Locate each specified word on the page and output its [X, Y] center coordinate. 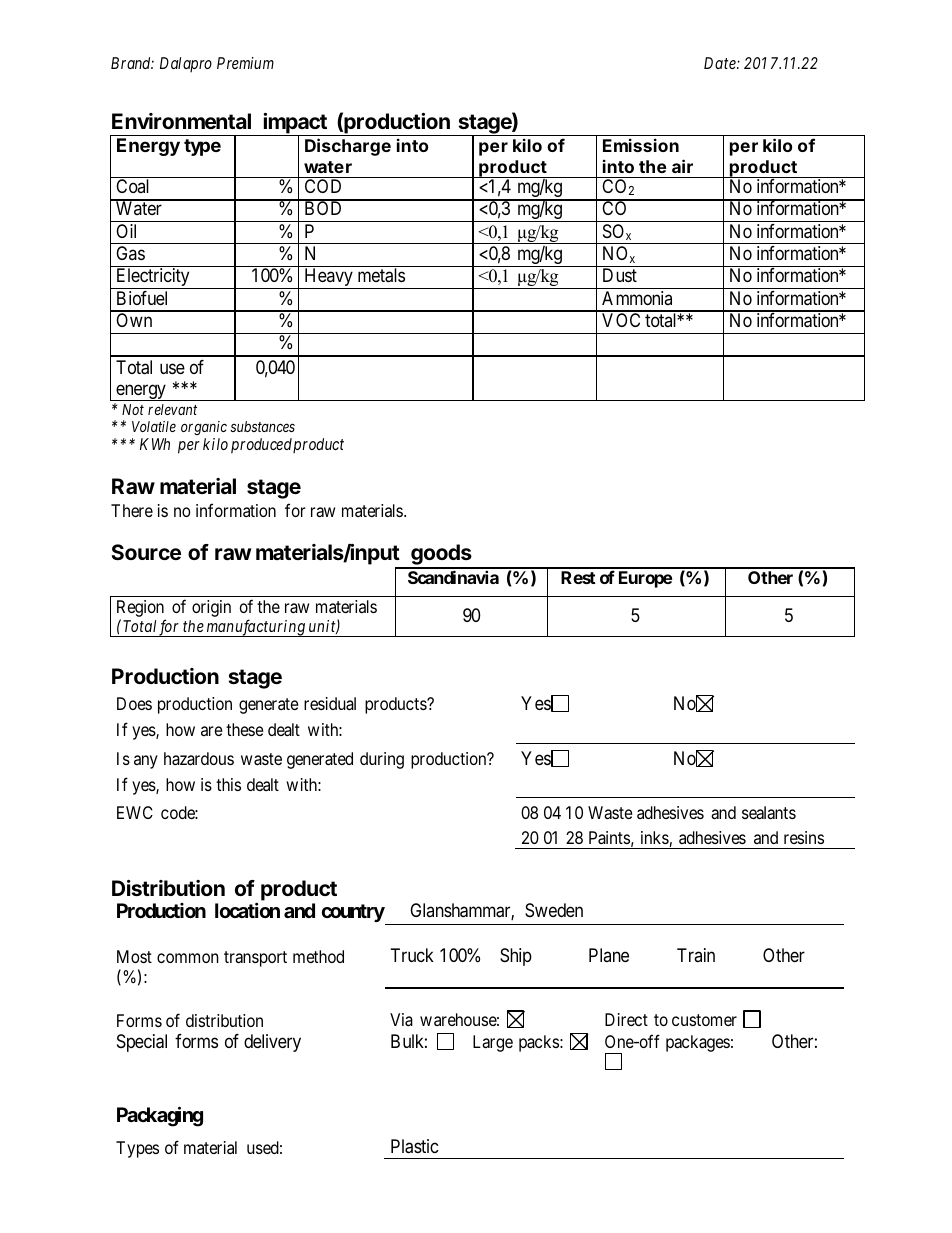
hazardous [199, 758]
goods [441, 556]
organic [204, 428]
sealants [769, 812]
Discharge [348, 147]
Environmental [181, 121]
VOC [621, 320]
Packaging [160, 1116]
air [682, 166]
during [382, 760]
